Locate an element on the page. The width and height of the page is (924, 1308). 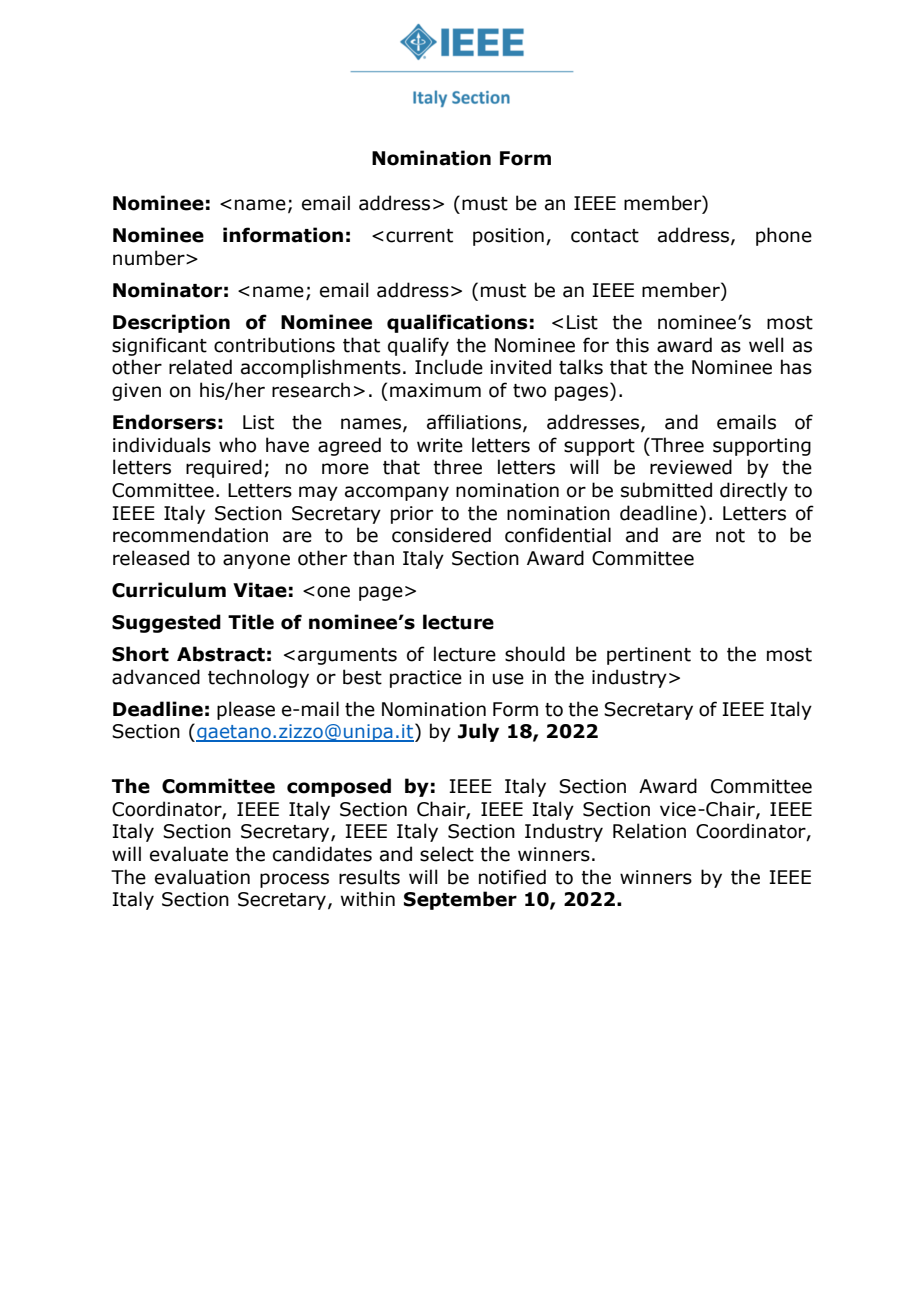
position is located at coordinates (508, 237).
